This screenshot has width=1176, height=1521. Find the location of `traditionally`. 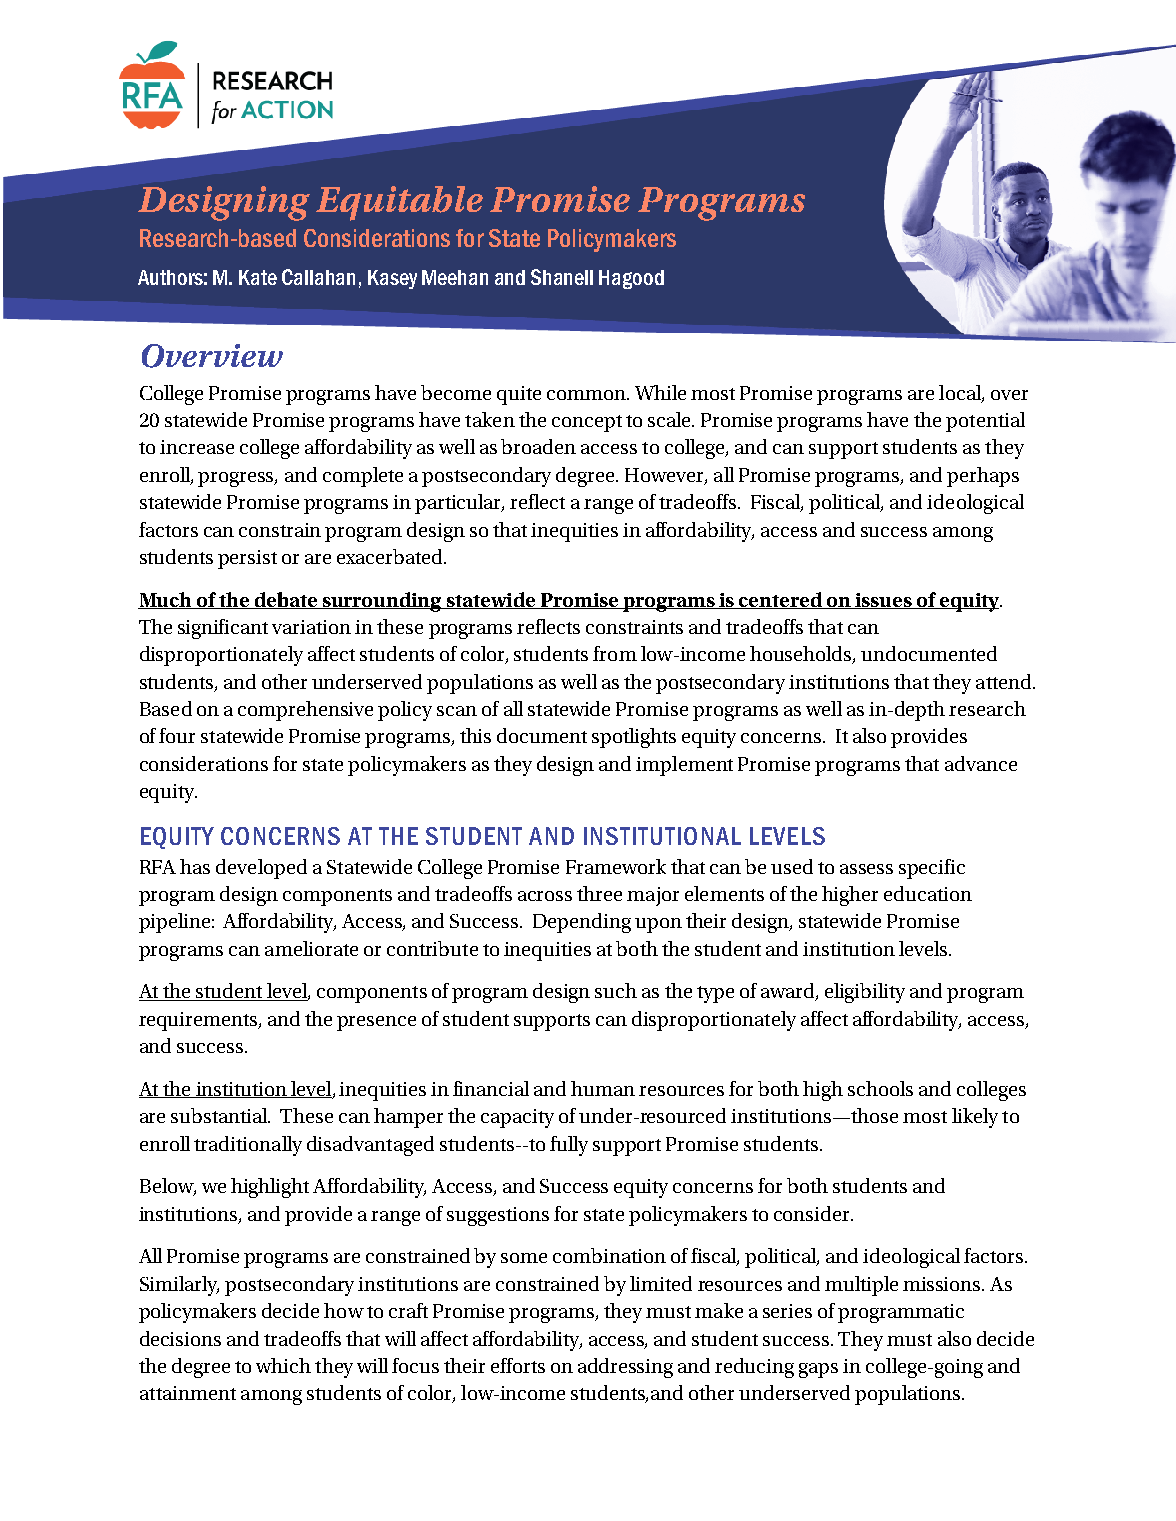

traditionally is located at coordinates (248, 1146).
